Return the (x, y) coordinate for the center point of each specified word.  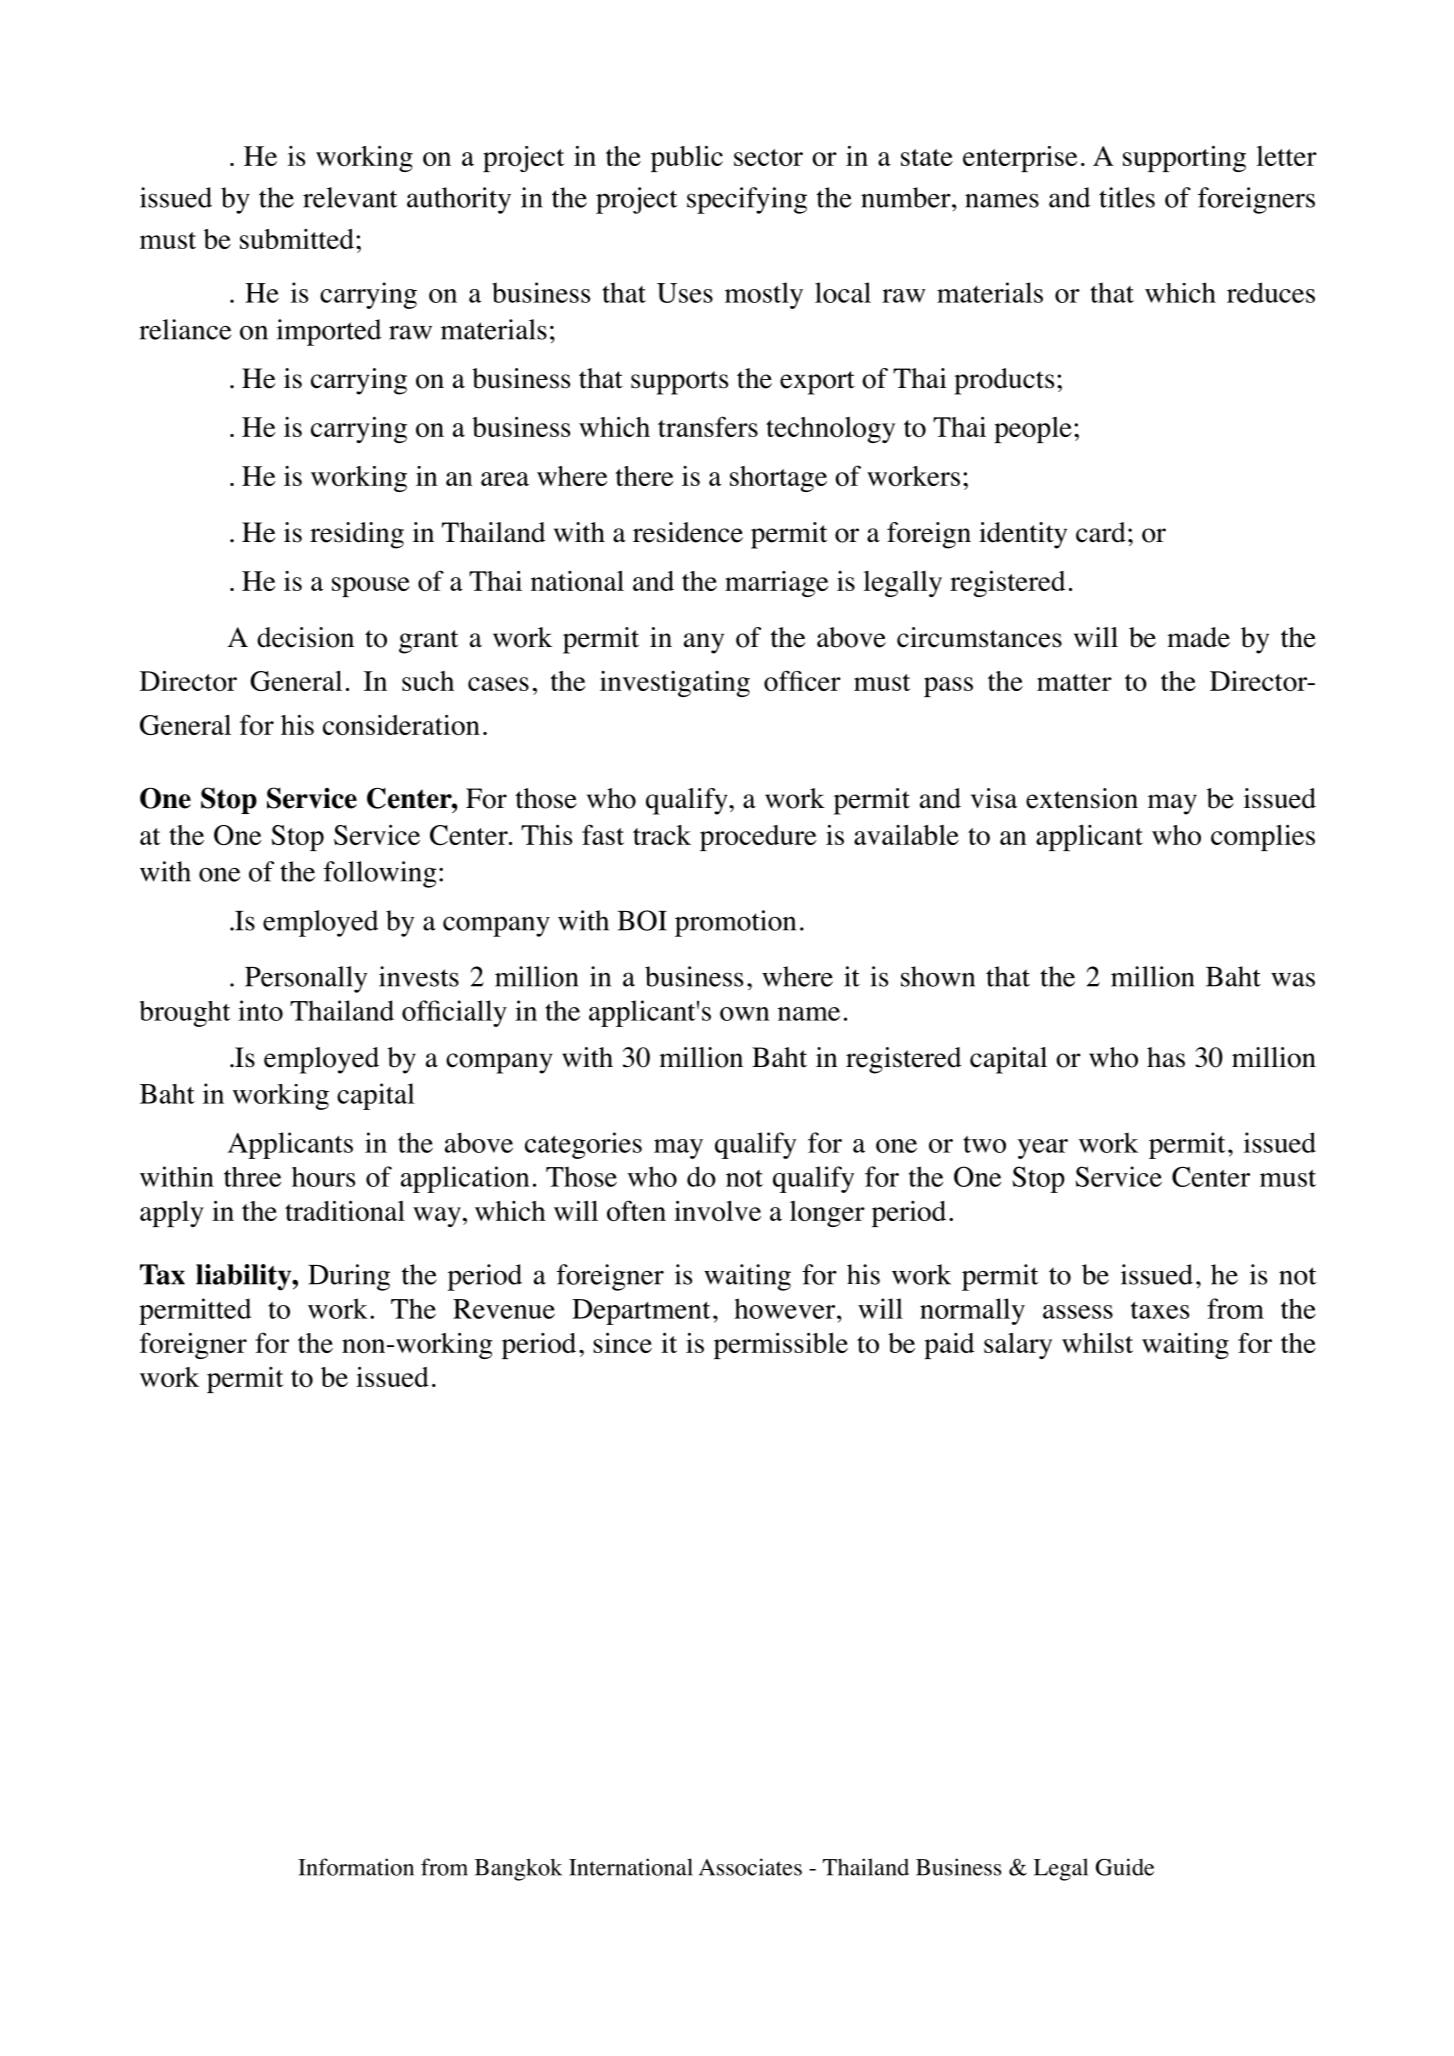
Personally (306, 979)
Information (356, 1867)
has (1166, 1057)
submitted (297, 239)
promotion (735, 923)
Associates (750, 1867)
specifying (747, 200)
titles (1127, 197)
